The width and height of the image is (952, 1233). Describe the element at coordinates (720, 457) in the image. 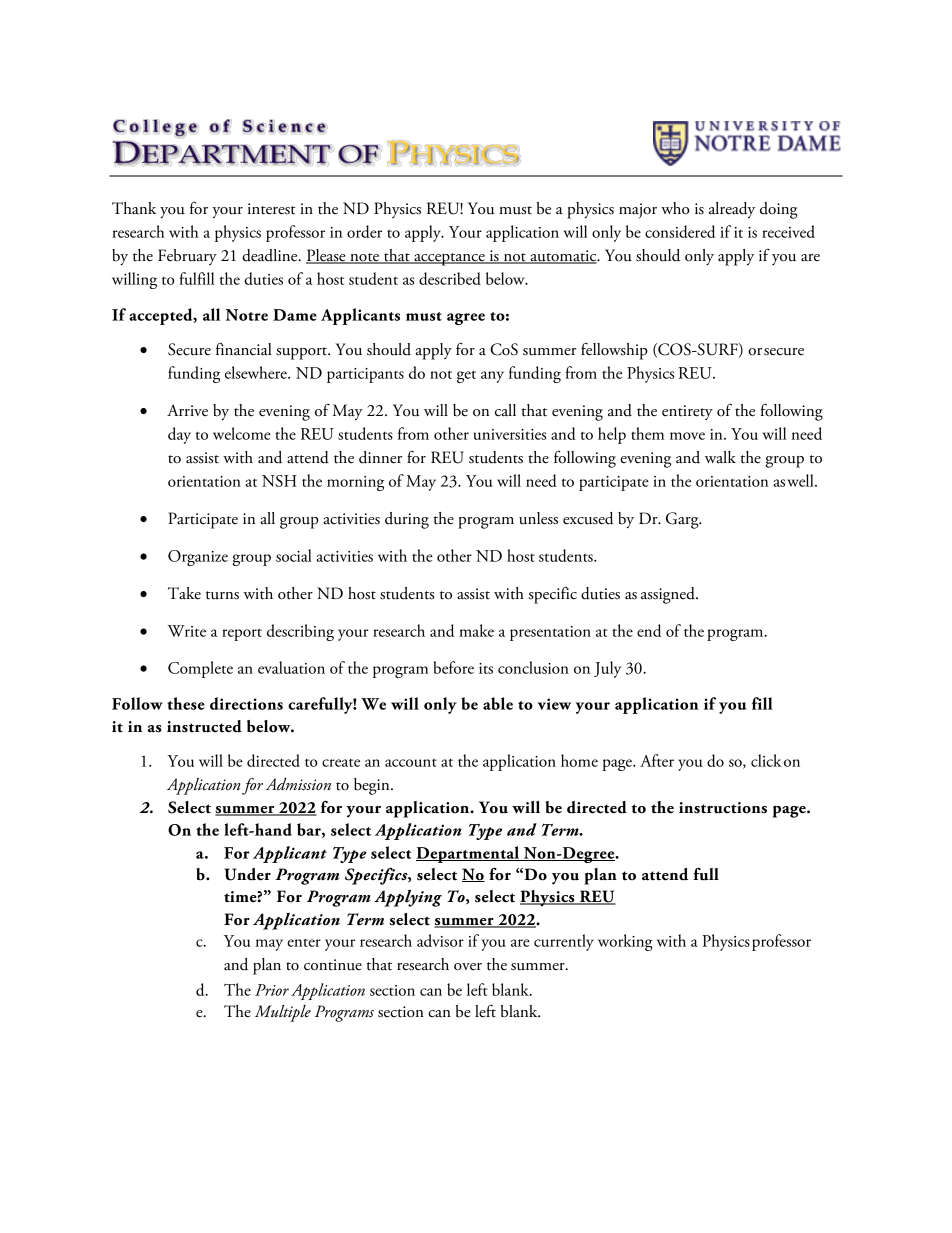

I see `walk` at that location.
